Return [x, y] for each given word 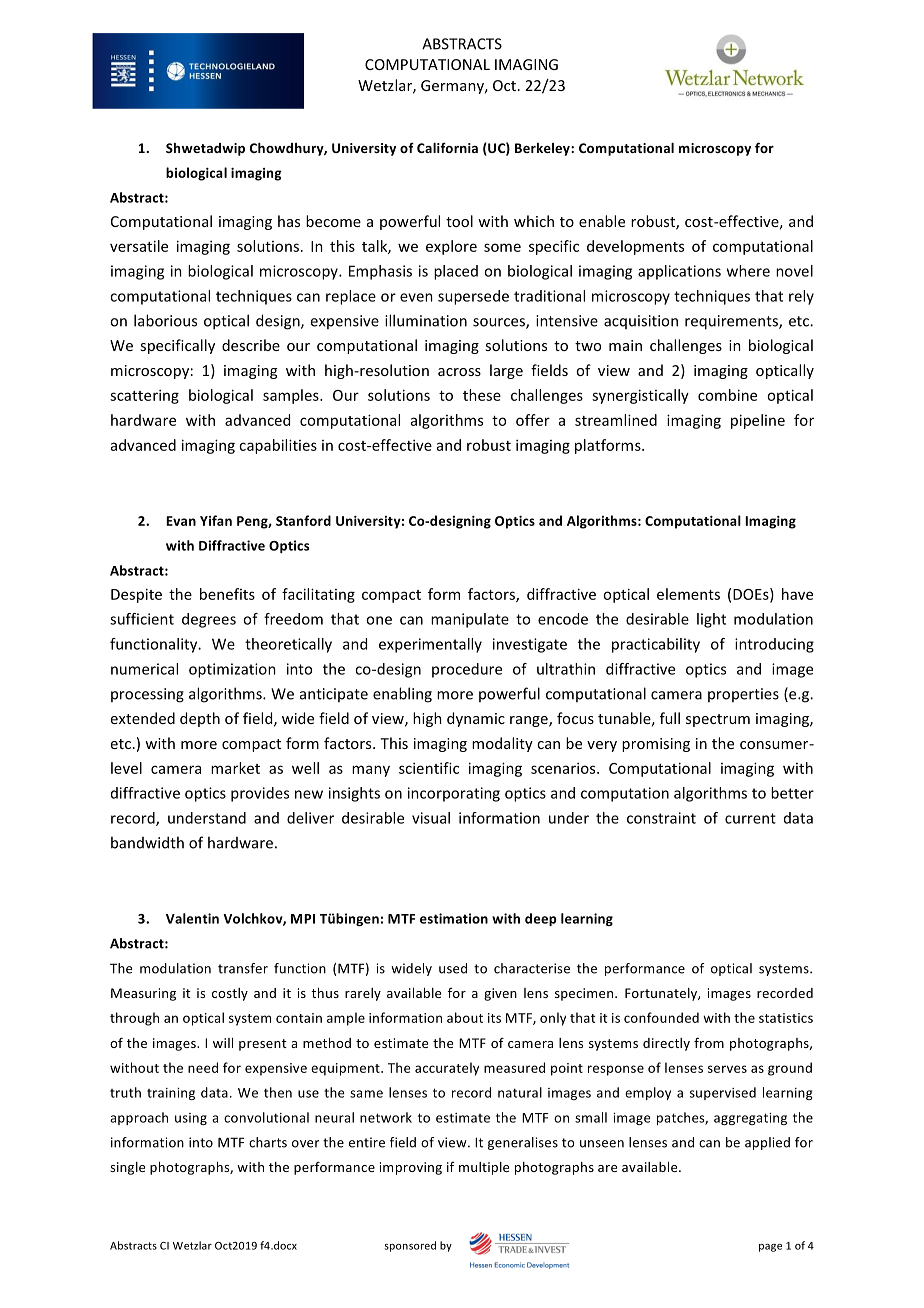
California [447, 147]
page [770, 1248]
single [127, 1168]
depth [200, 719]
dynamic [476, 719]
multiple [484, 1168]
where [748, 271]
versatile [139, 246]
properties [743, 695]
